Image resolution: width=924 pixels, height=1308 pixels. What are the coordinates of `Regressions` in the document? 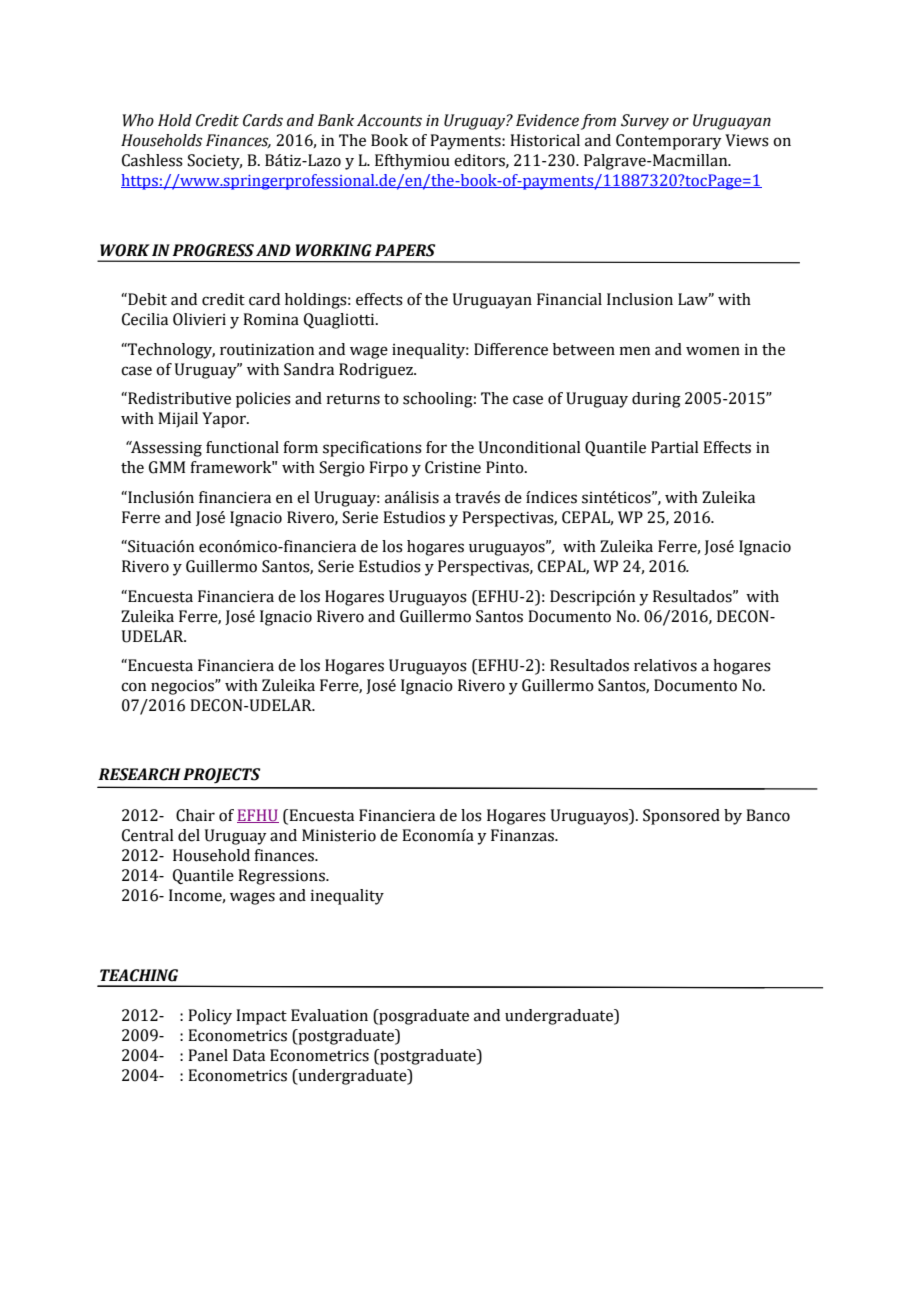 It's located at (282, 877).
